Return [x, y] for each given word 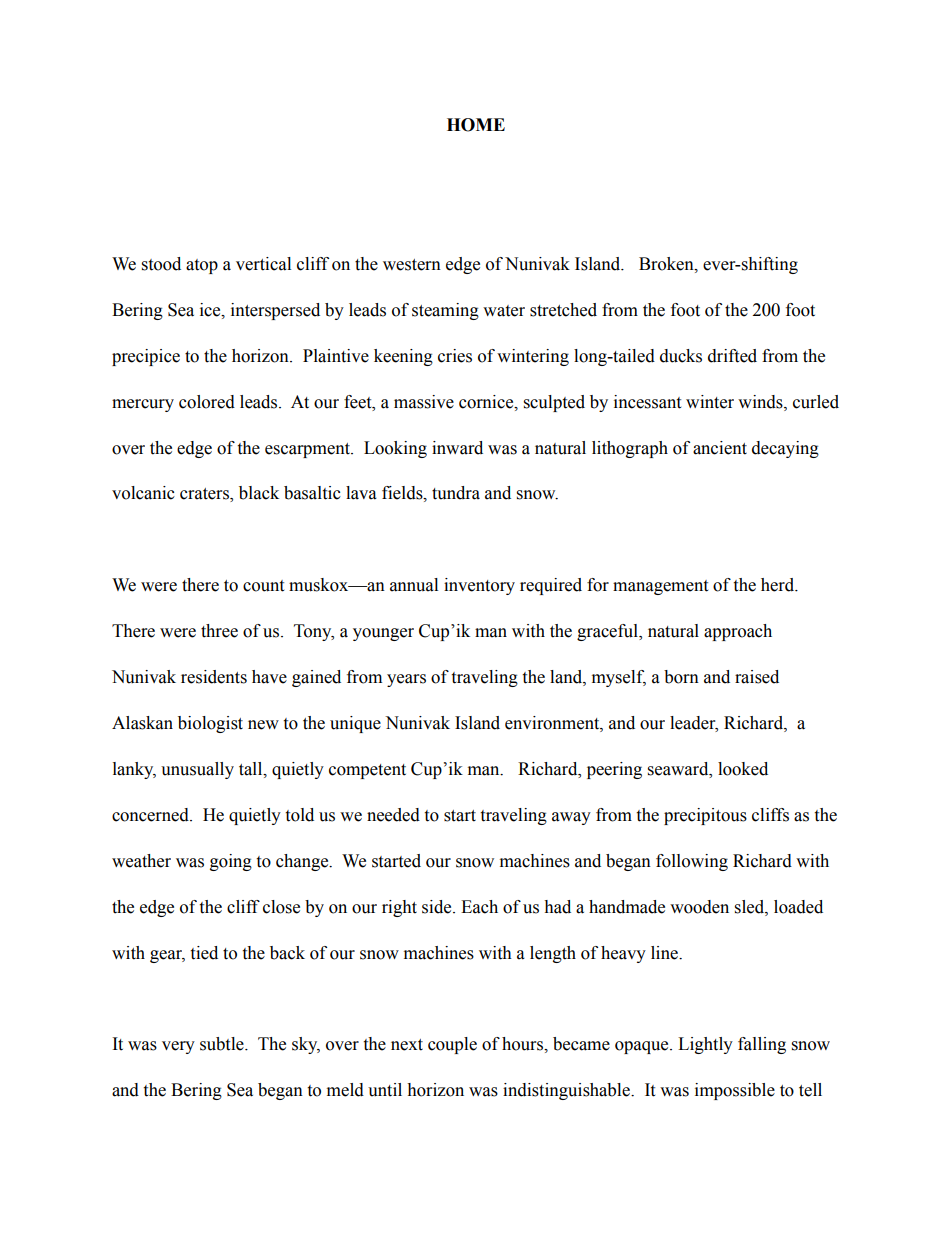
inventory [479, 586]
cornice [487, 402]
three [219, 631]
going [231, 862]
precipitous [705, 816]
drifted [732, 356]
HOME [476, 125]
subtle [223, 1044]
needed [393, 815]
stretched [563, 310]
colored [207, 402]
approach [738, 632]
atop [202, 266]
